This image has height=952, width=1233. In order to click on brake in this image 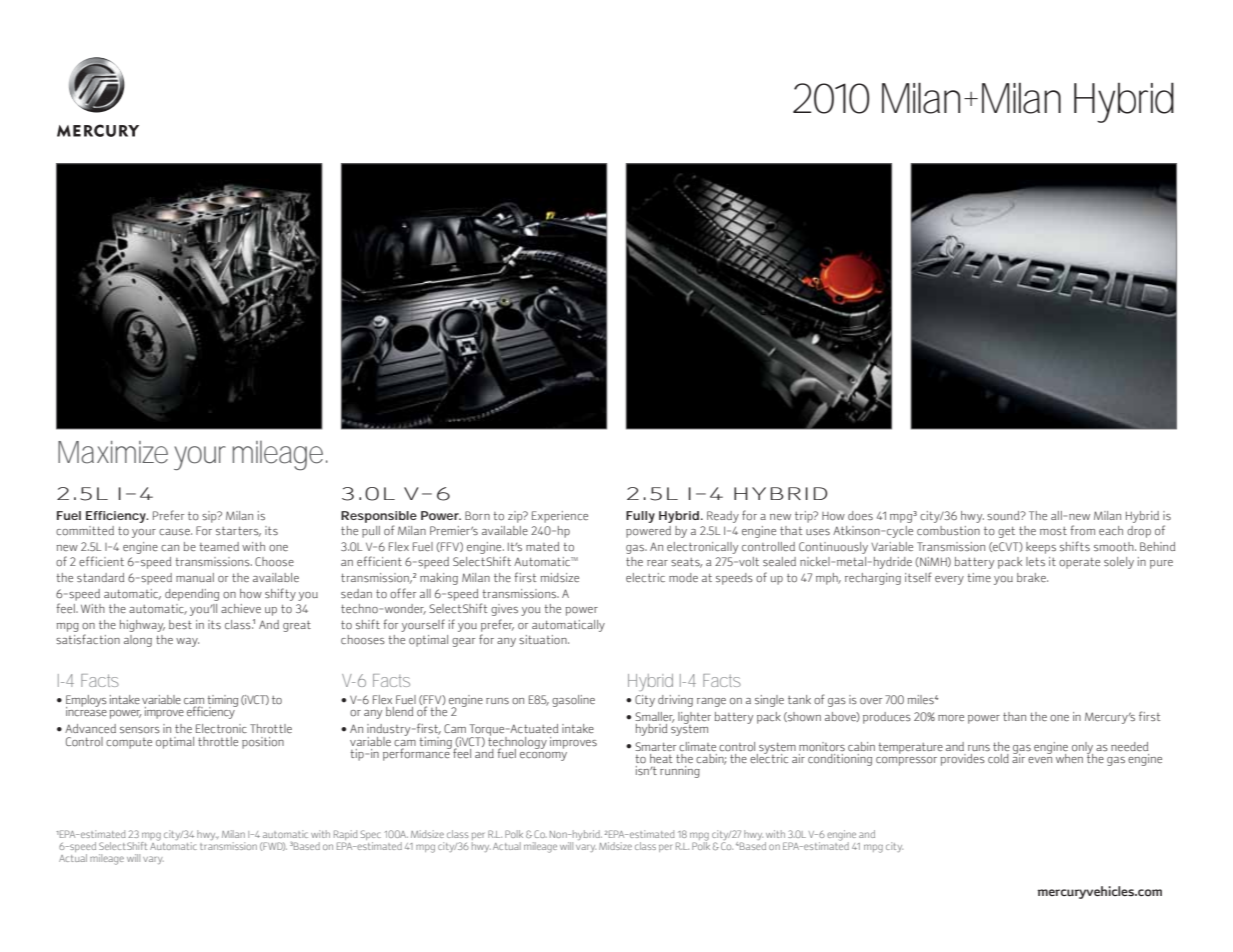, I will do `click(1032, 577)`.
